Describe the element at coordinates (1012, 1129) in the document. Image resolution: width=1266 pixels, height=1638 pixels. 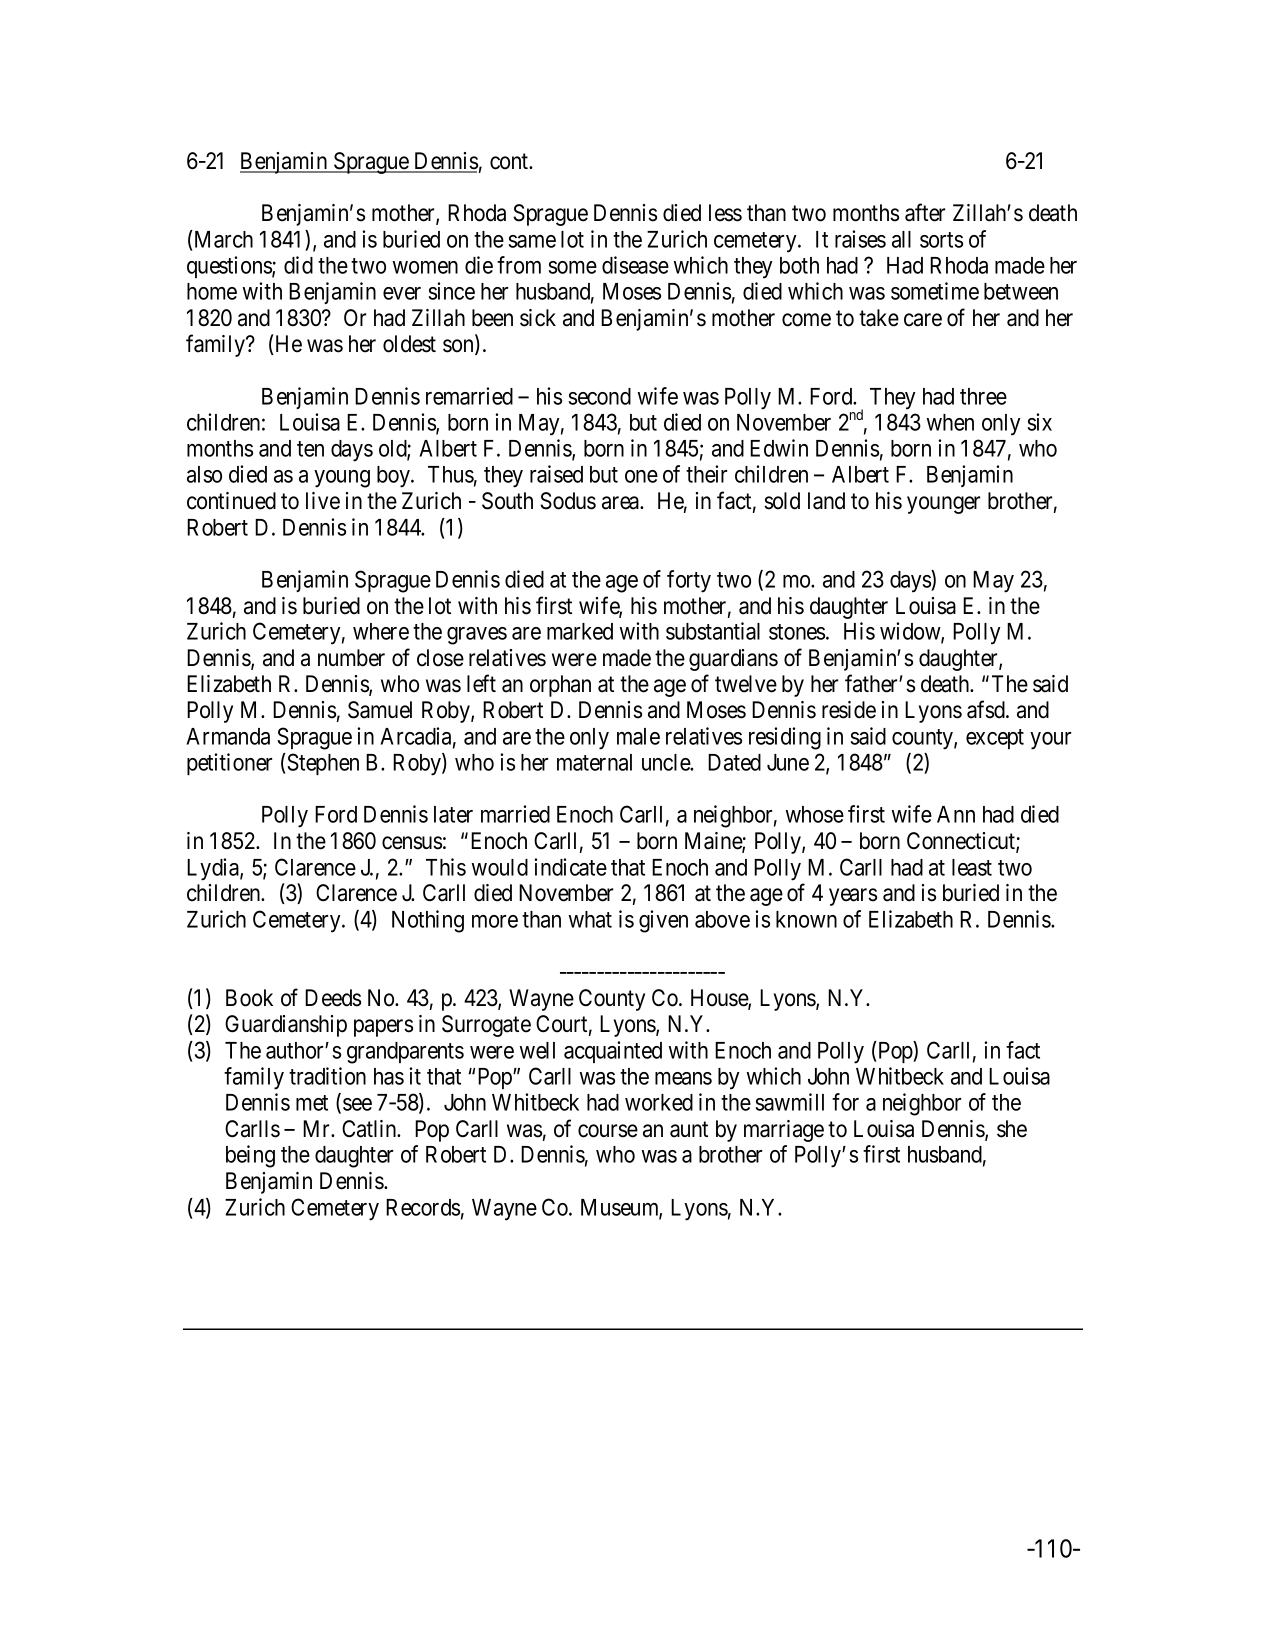
I see `she` at that location.
